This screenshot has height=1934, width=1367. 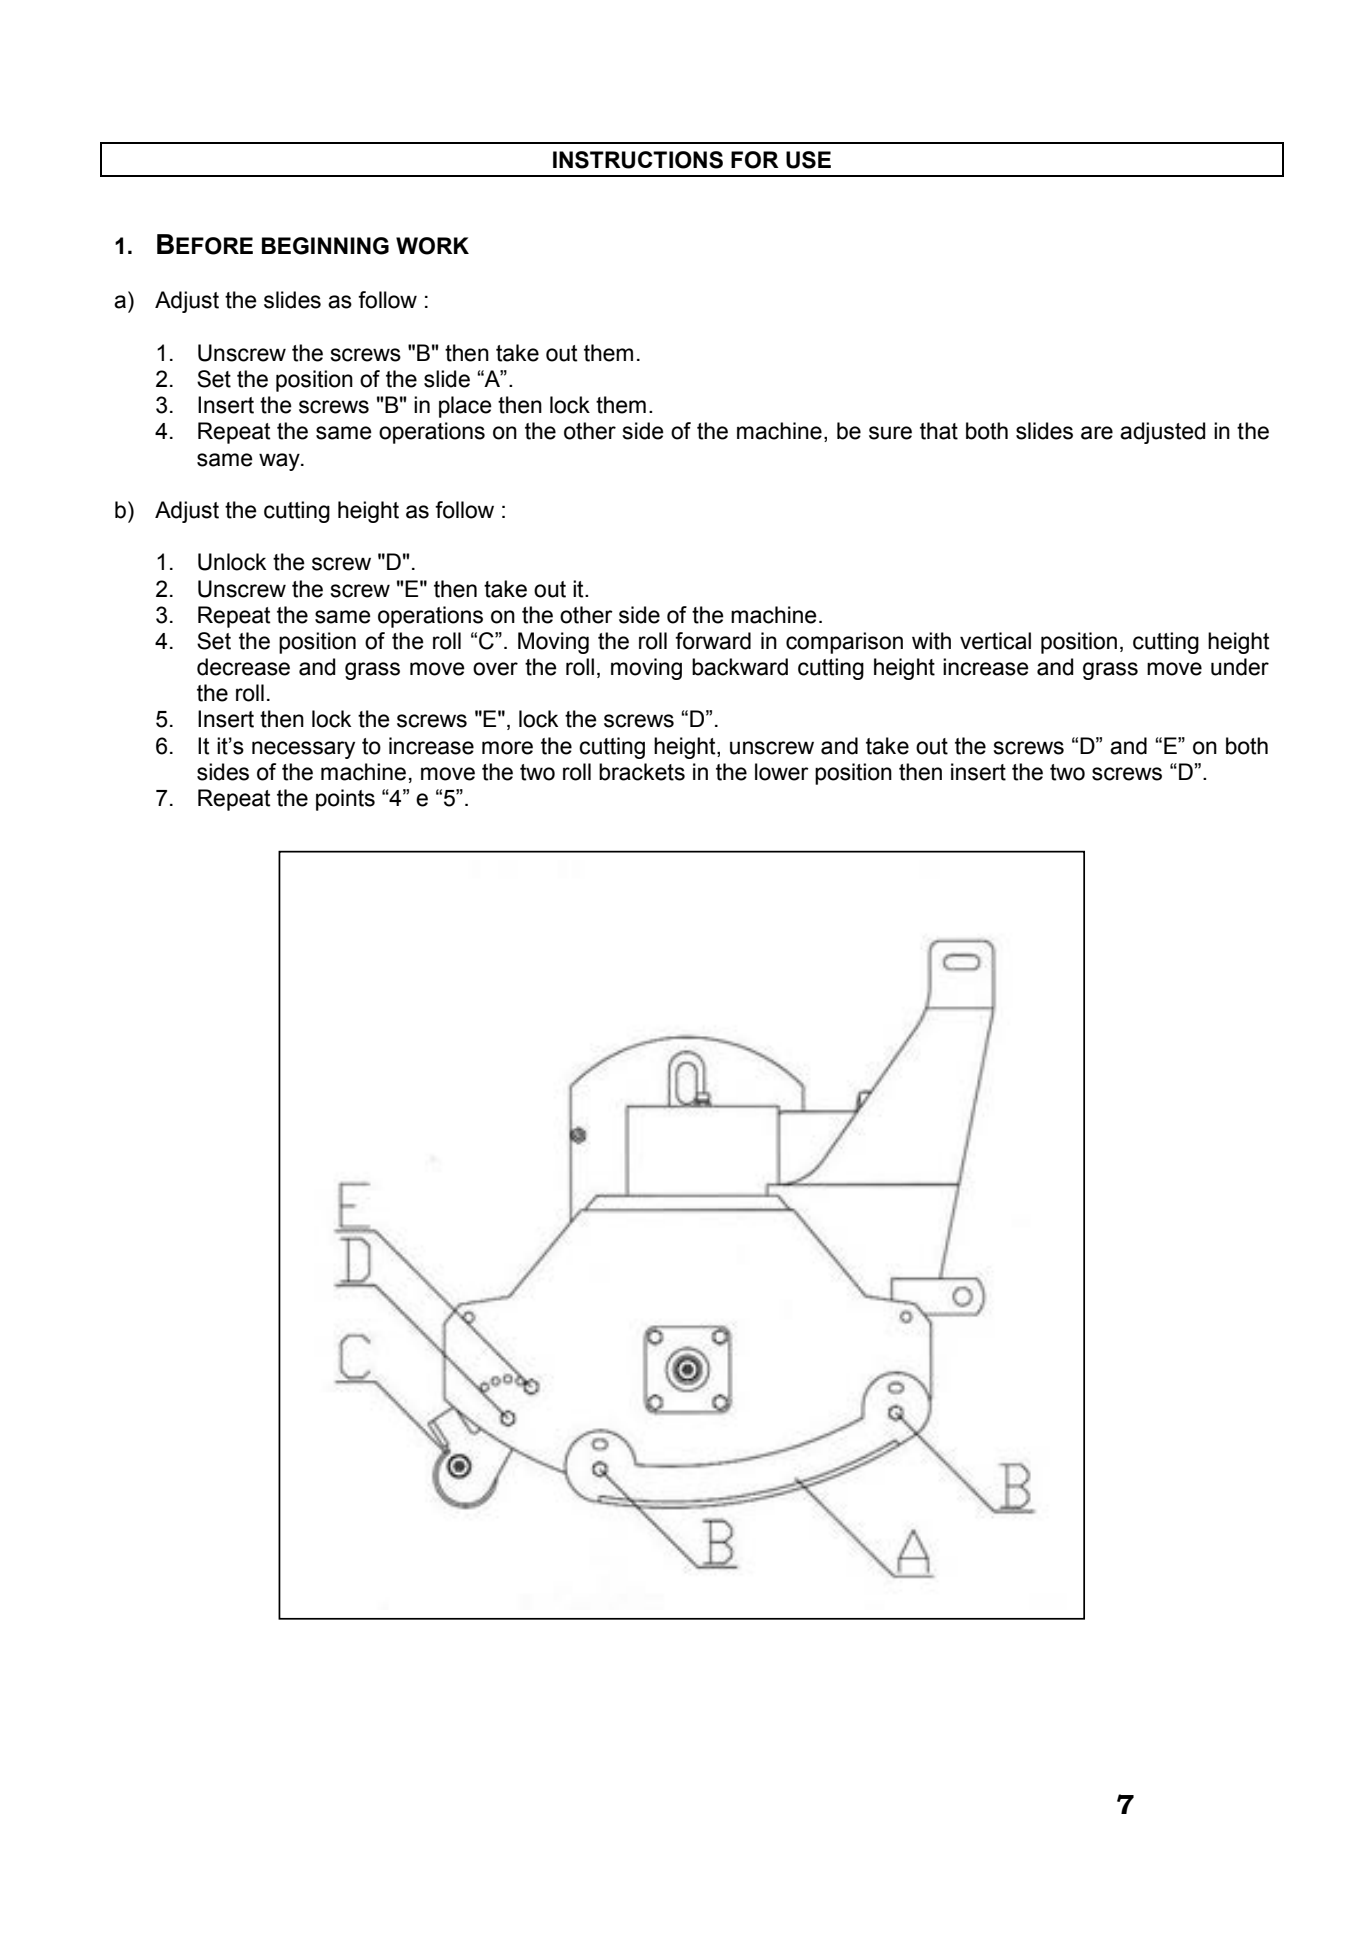 What do you see at coordinates (243, 667) in the screenshot?
I see `decrease` at bounding box center [243, 667].
